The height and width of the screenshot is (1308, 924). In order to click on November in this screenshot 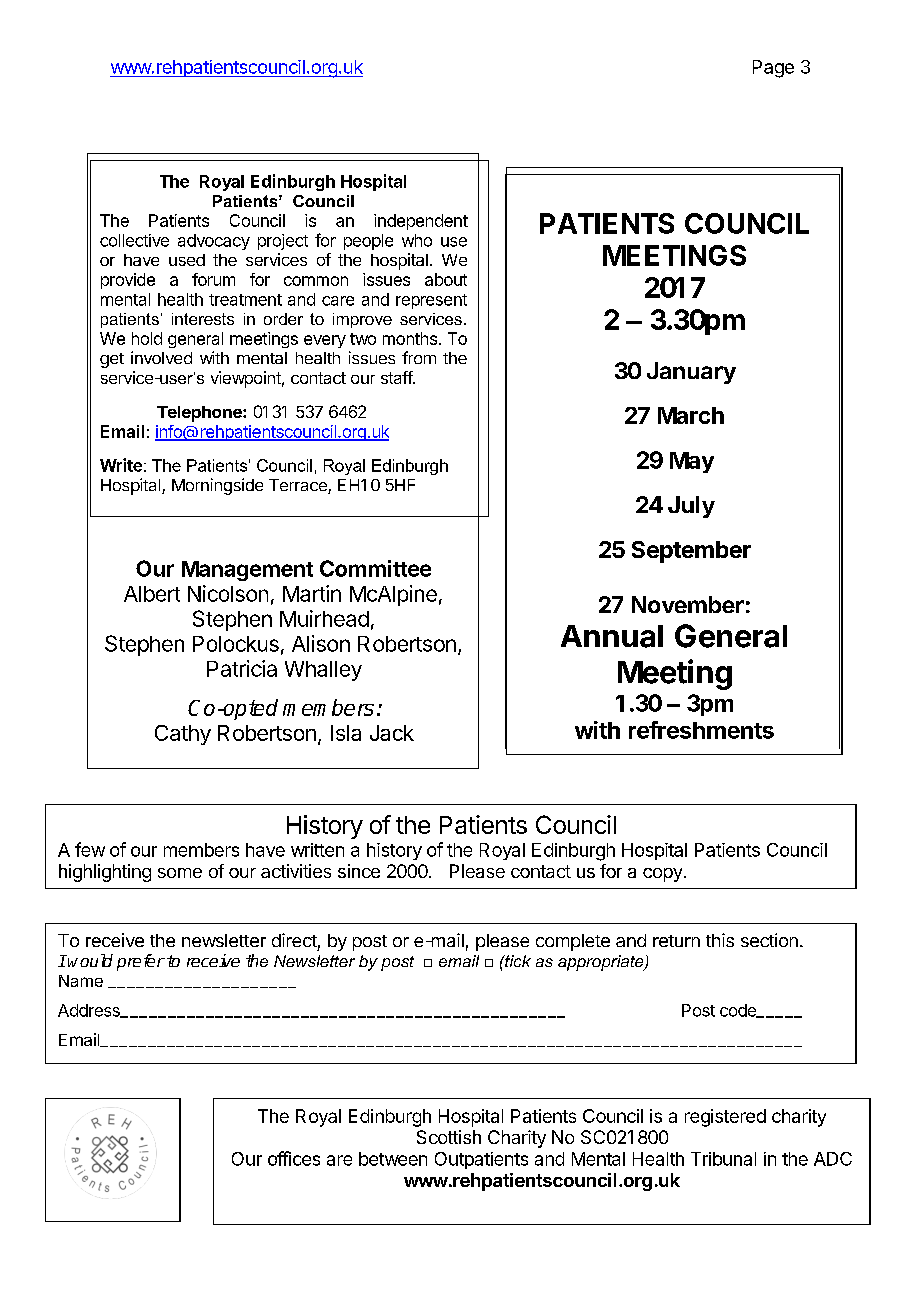, I will do `click(688, 604)`.
